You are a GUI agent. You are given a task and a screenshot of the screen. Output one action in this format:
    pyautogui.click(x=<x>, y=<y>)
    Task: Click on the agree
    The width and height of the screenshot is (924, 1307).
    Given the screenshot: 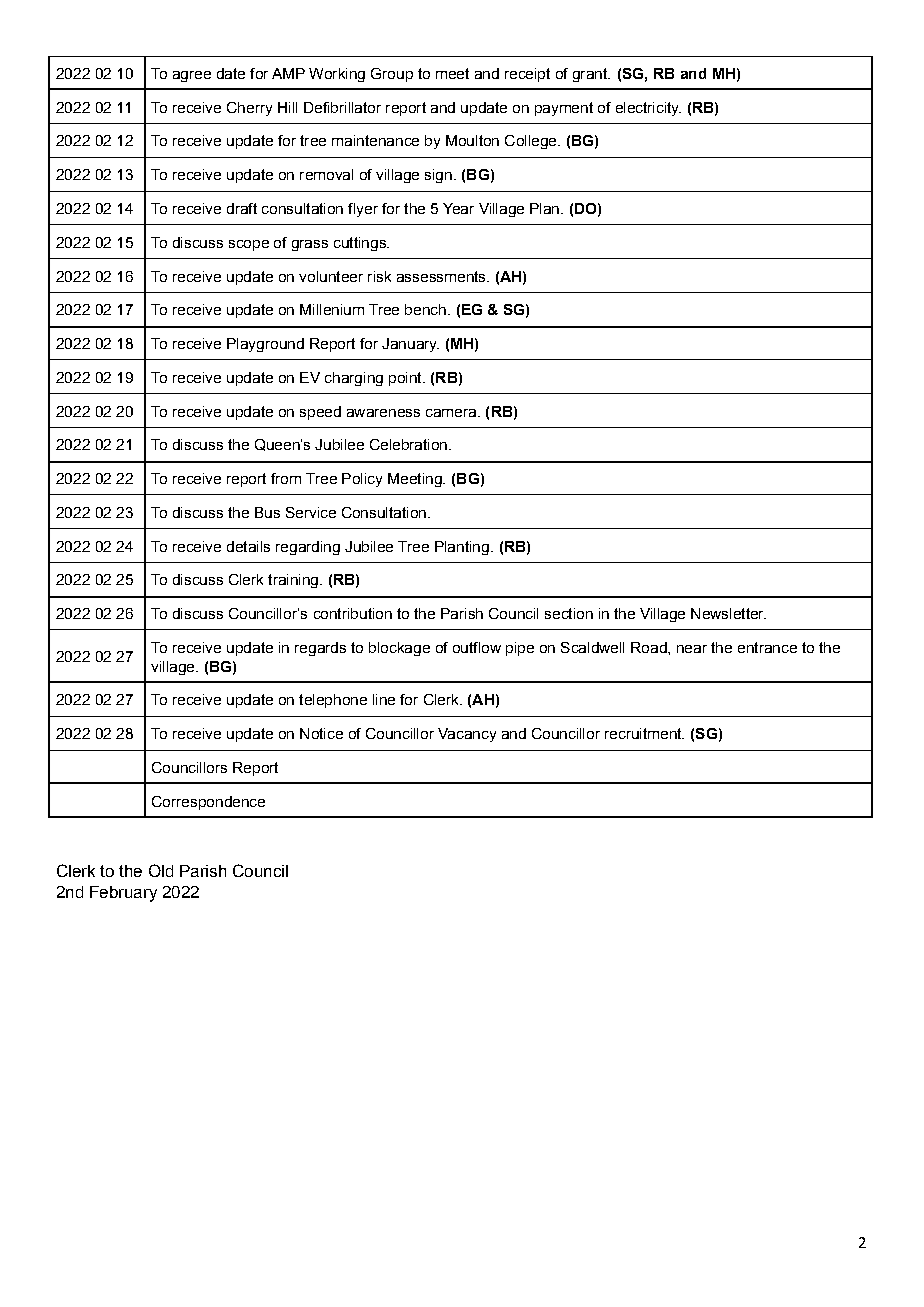 What is the action you would take?
    pyautogui.click(x=192, y=76)
